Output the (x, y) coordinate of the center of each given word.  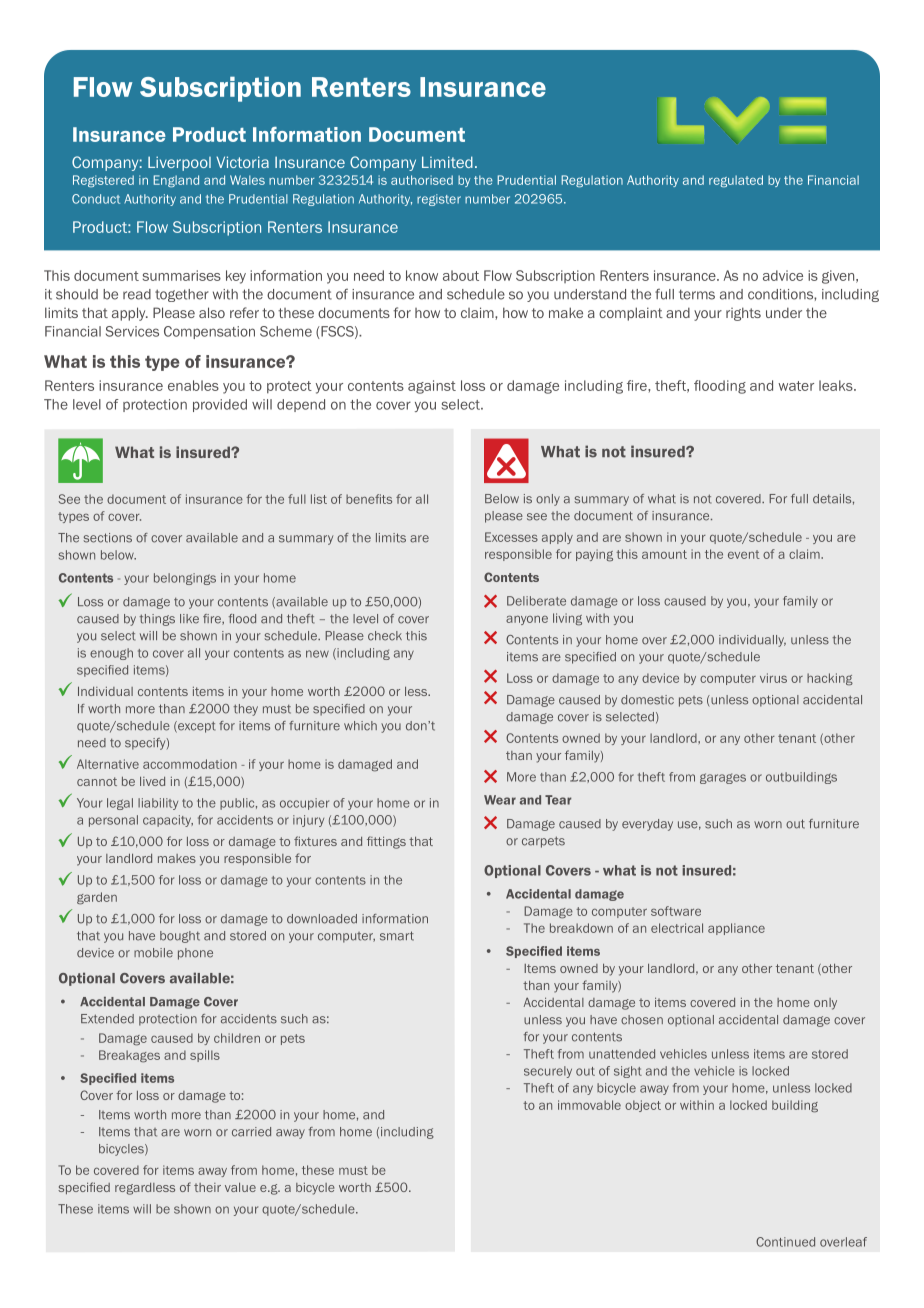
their (207, 1187)
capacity (168, 821)
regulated (736, 181)
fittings (386, 842)
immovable (589, 1105)
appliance (736, 929)
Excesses (511, 537)
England (176, 181)
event (744, 554)
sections (108, 538)
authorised (422, 180)
